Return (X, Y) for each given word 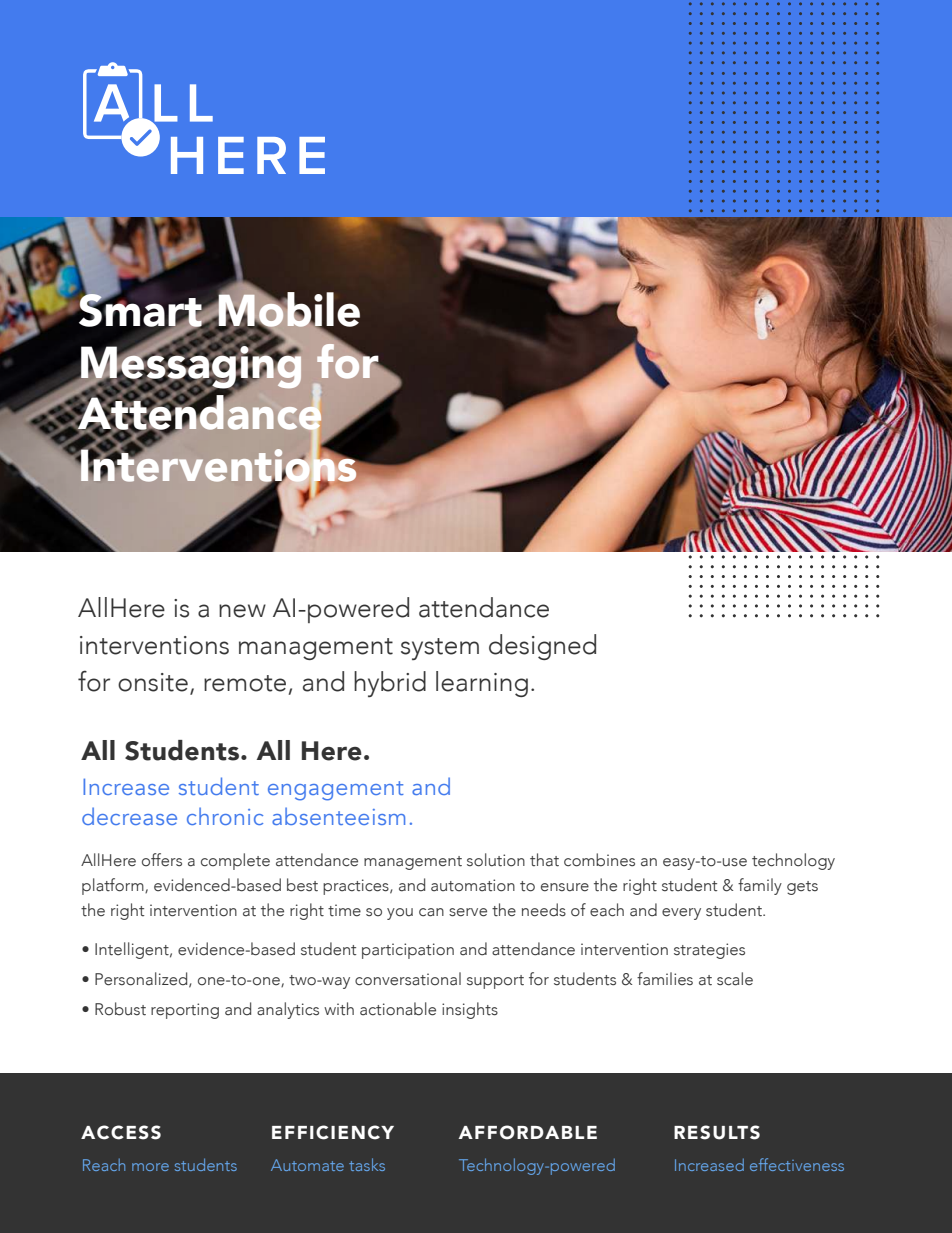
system (440, 649)
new (242, 611)
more (150, 1167)
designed (542, 647)
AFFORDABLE (528, 1132)
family (760, 886)
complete (235, 861)
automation (473, 885)
